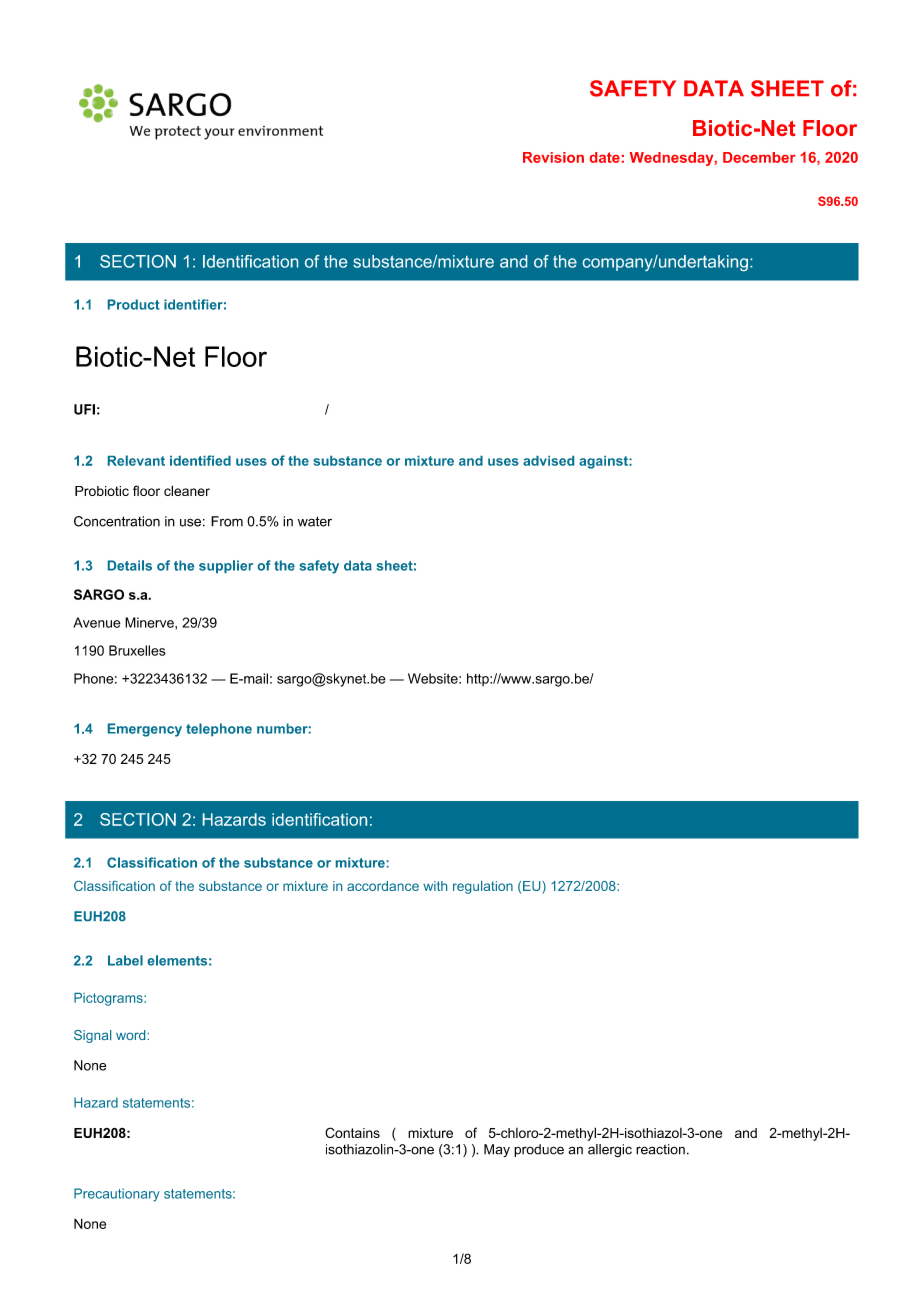 This screenshot has height=1308, width=924. I want to click on May, so click(497, 1150).
